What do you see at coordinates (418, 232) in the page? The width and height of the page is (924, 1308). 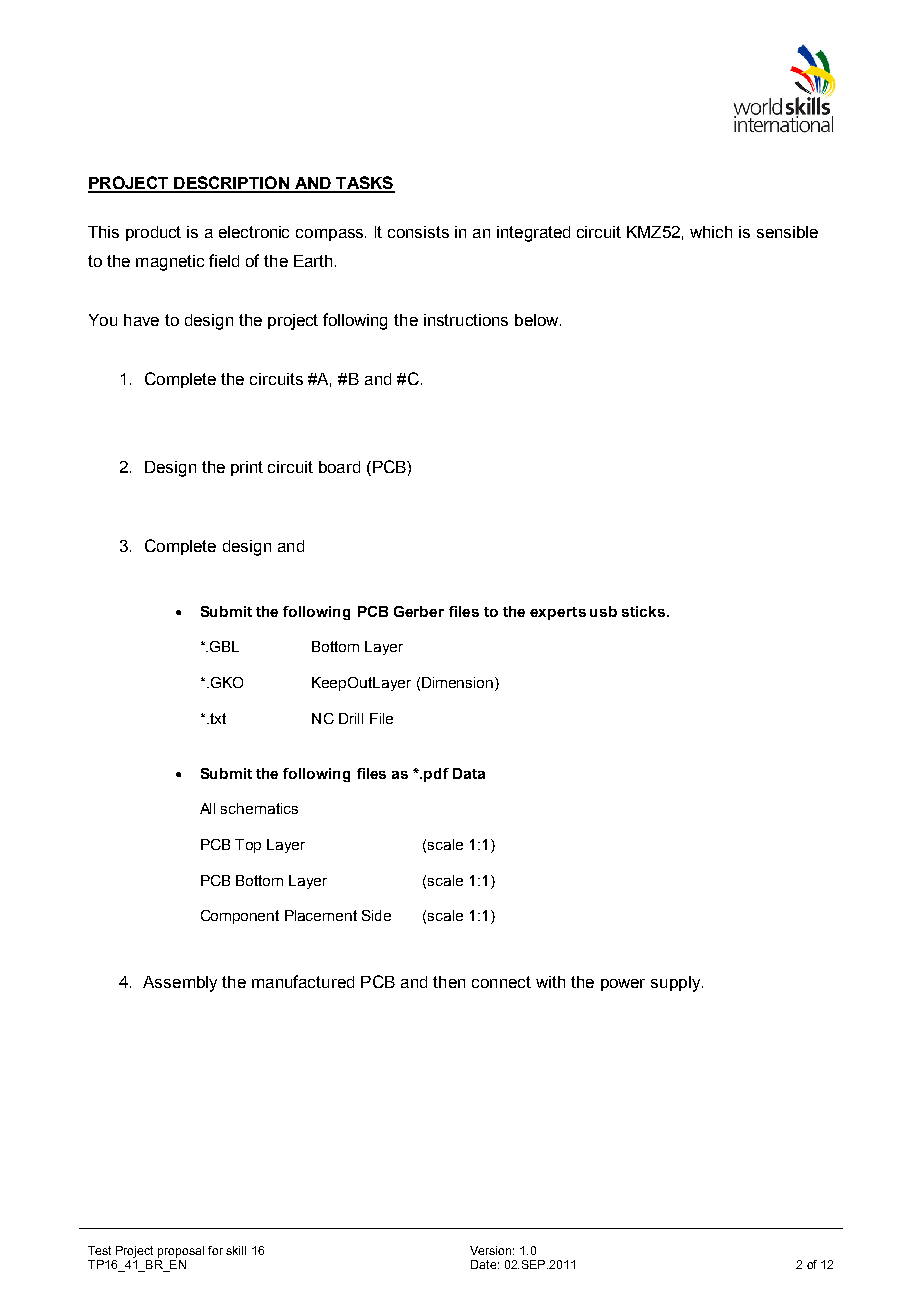 I see `consists` at bounding box center [418, 232].
